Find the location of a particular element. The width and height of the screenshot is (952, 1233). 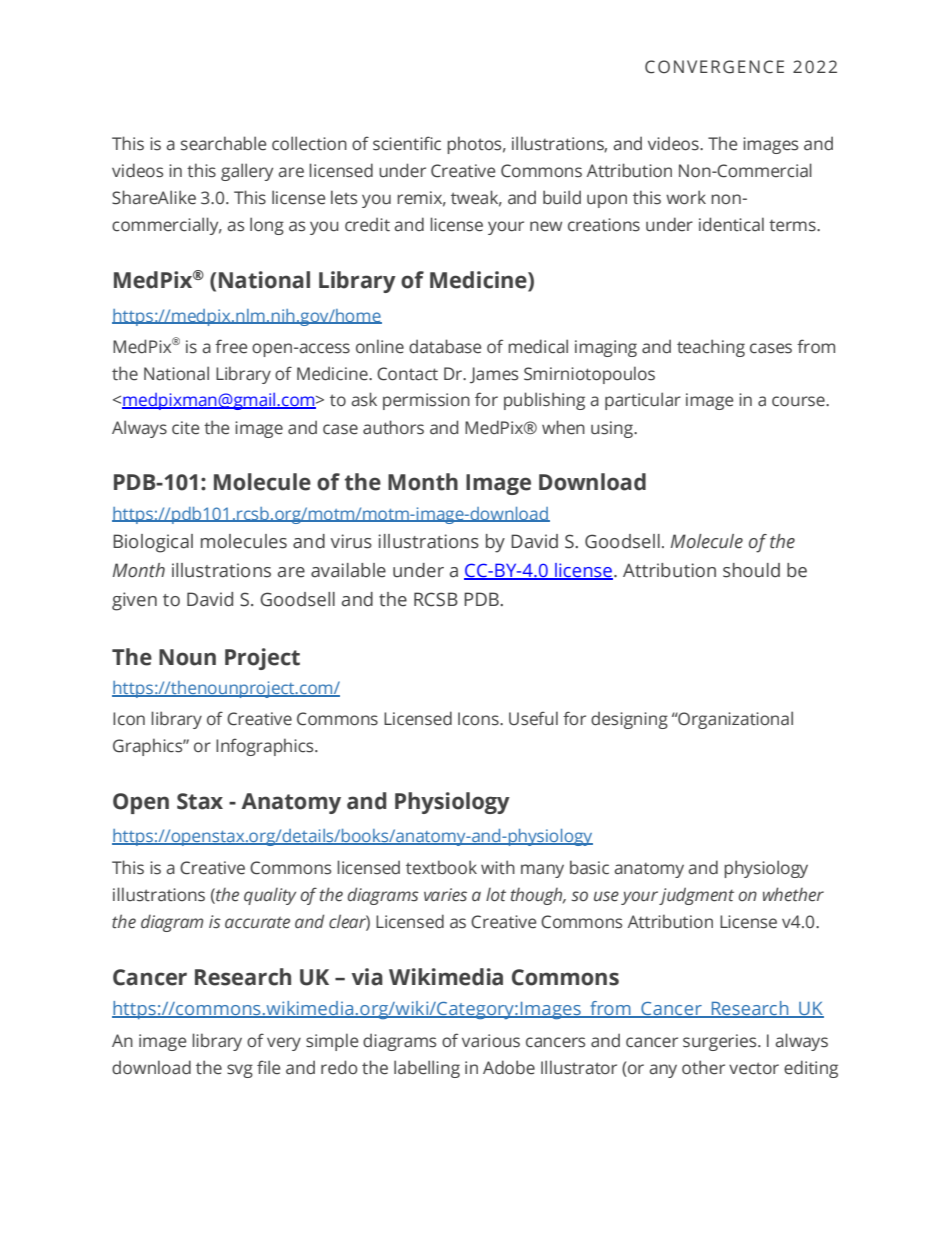

various is located at coordinates (491, 1041).
